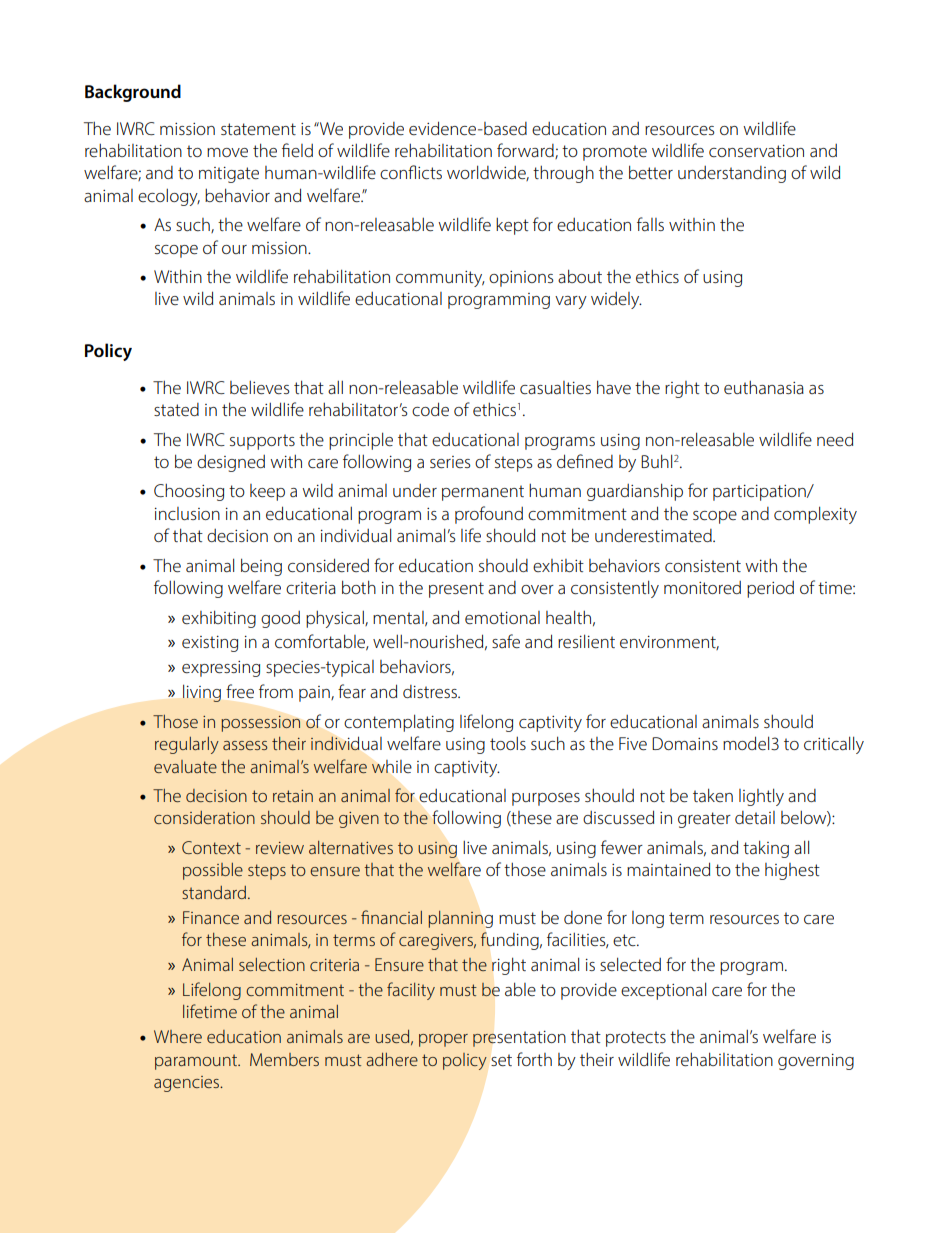  Describe the element at coordinates (526, 151) in the image. I see `forward` at that location.
